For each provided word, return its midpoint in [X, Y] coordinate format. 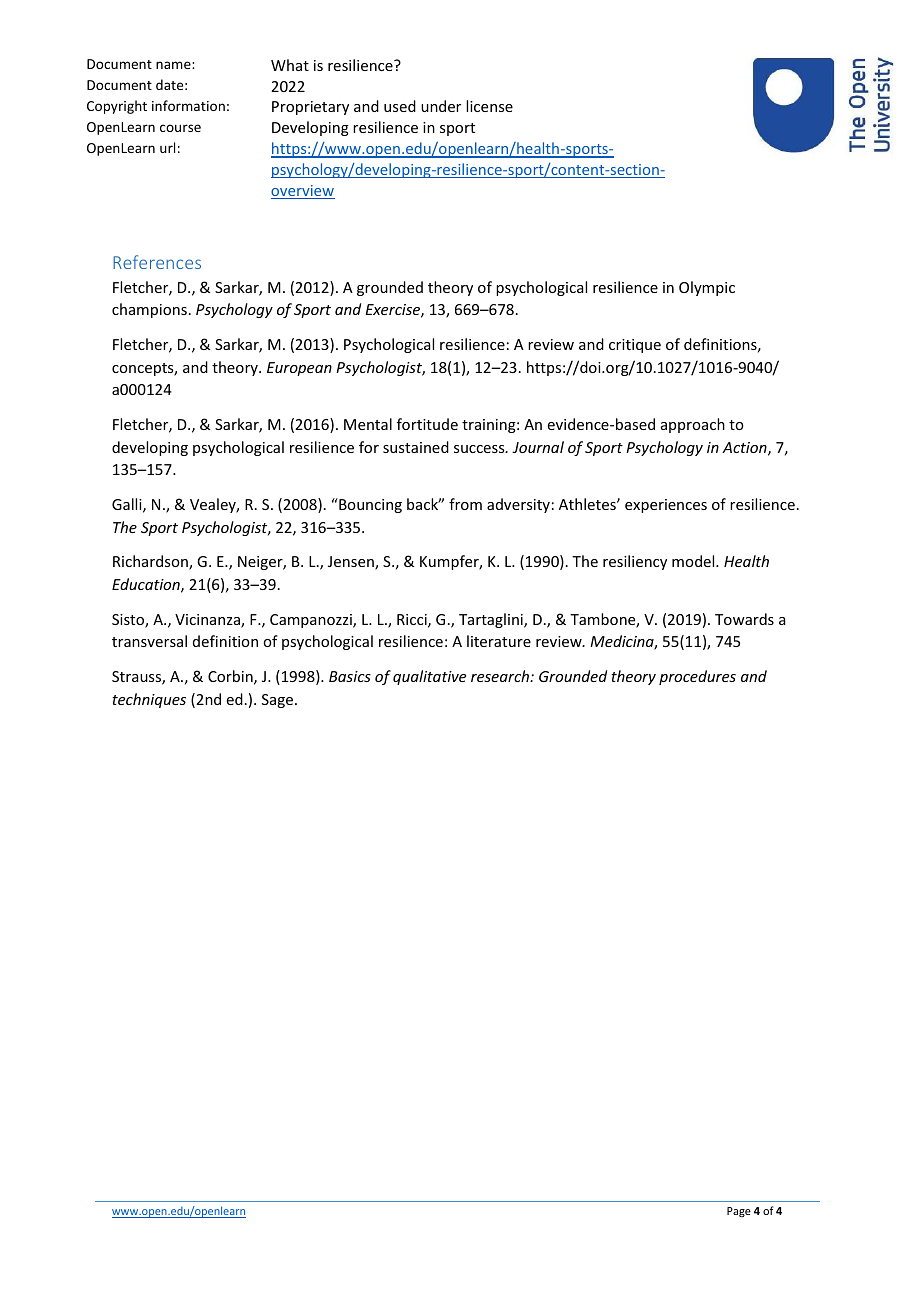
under [441, 106]
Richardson [151, 562]
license [489, 106]
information [188, 105]
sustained [416, 447]
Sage [279, 701]
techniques [149, 700]
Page [739, 1212]
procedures [697, 677]
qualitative [429, 677]
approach [693, 425]
